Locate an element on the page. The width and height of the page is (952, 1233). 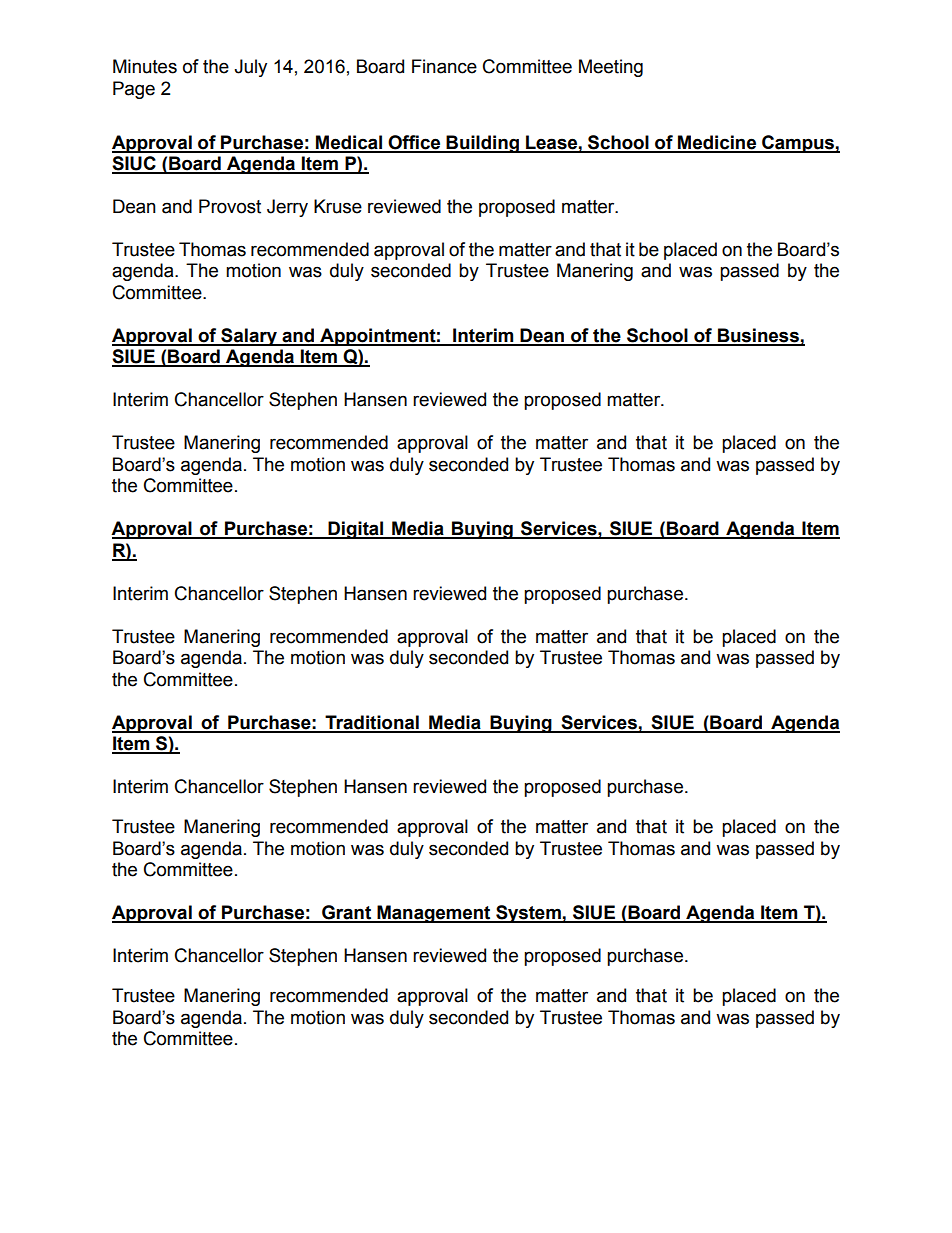
System is located at coordinates (528, 914).
